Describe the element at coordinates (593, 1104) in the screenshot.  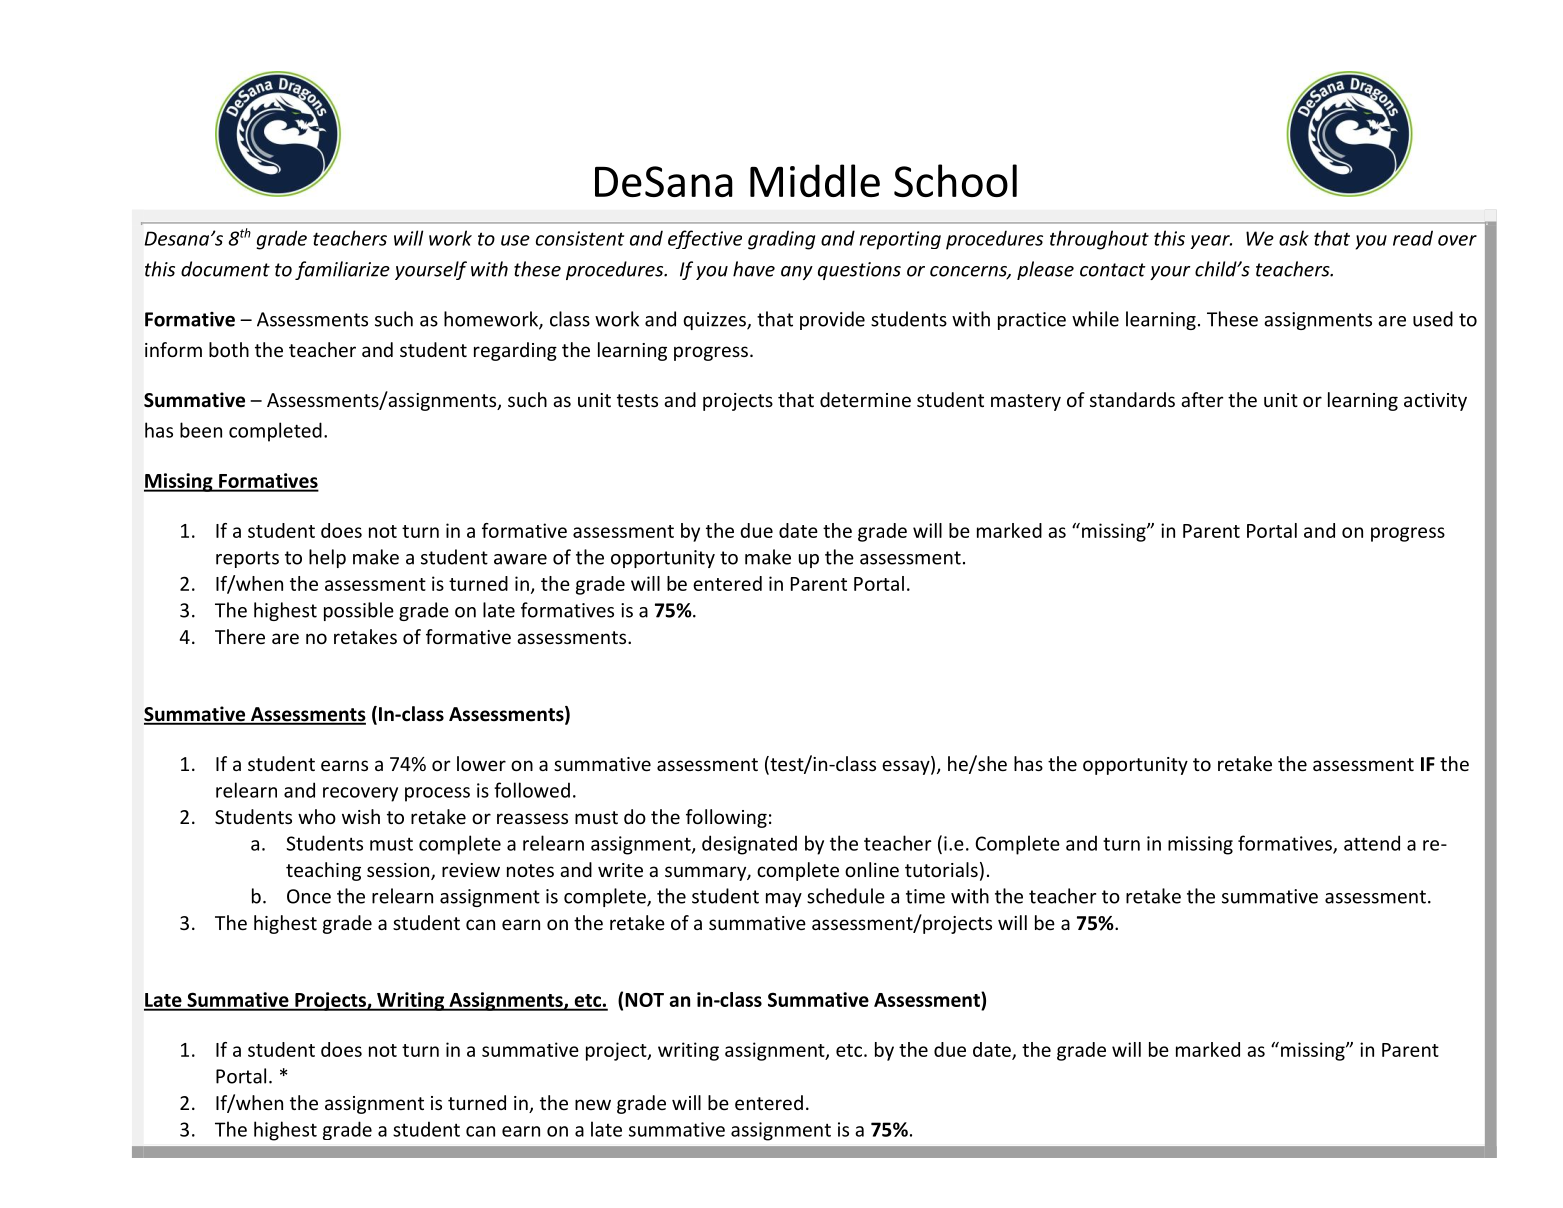
I see `new` at that location.
